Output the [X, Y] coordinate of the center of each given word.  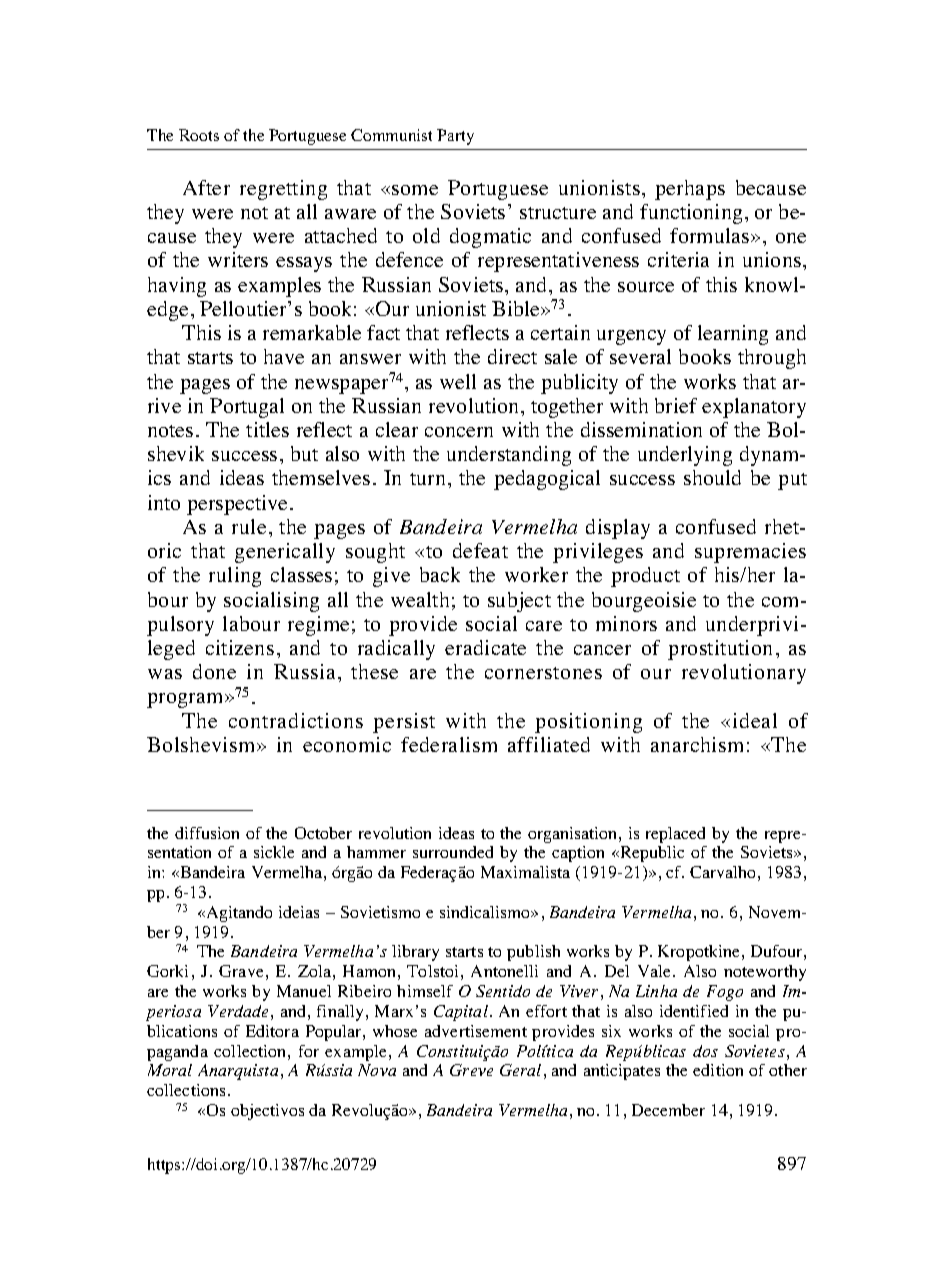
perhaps [690, 190]
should [712, 477]
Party [455, 137]
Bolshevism [202, 744]
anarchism [697, 744]
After [206, 187]
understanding [509, 456]
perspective [237, 505]
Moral [170, 1070]
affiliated [549, 744]
